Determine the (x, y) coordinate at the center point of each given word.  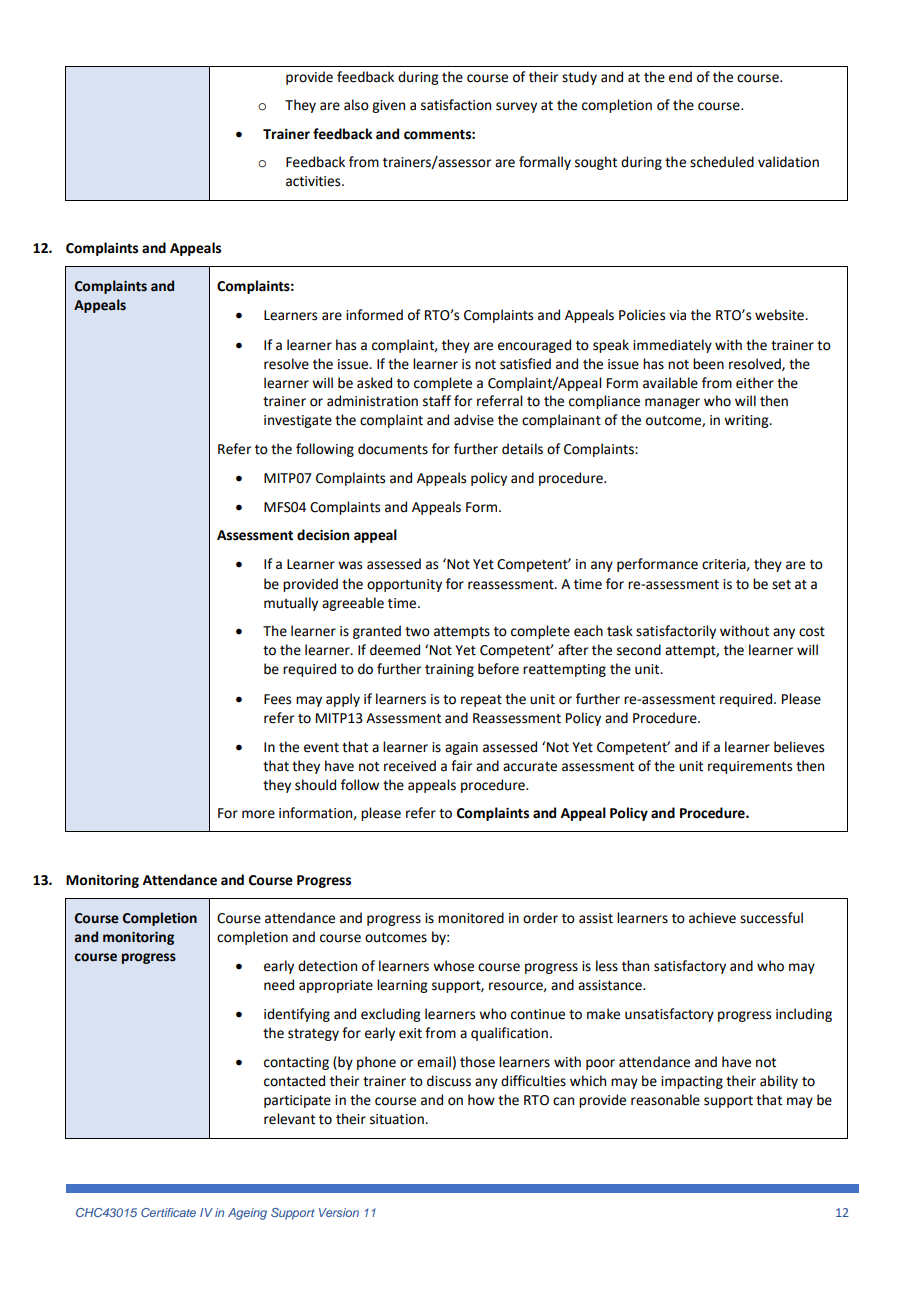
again (461, 748)
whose (453, 966)
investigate (298, 421)
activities (314, 181)
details (522, 449)
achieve (712, 918)
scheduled (722, 162)
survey (516, 107)
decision (323, 535)
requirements (750, 767)
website (780, 315)
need (279, 985)
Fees (277, 699)
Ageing (247, 1214)
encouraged (534, 346)
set (781, 585)
